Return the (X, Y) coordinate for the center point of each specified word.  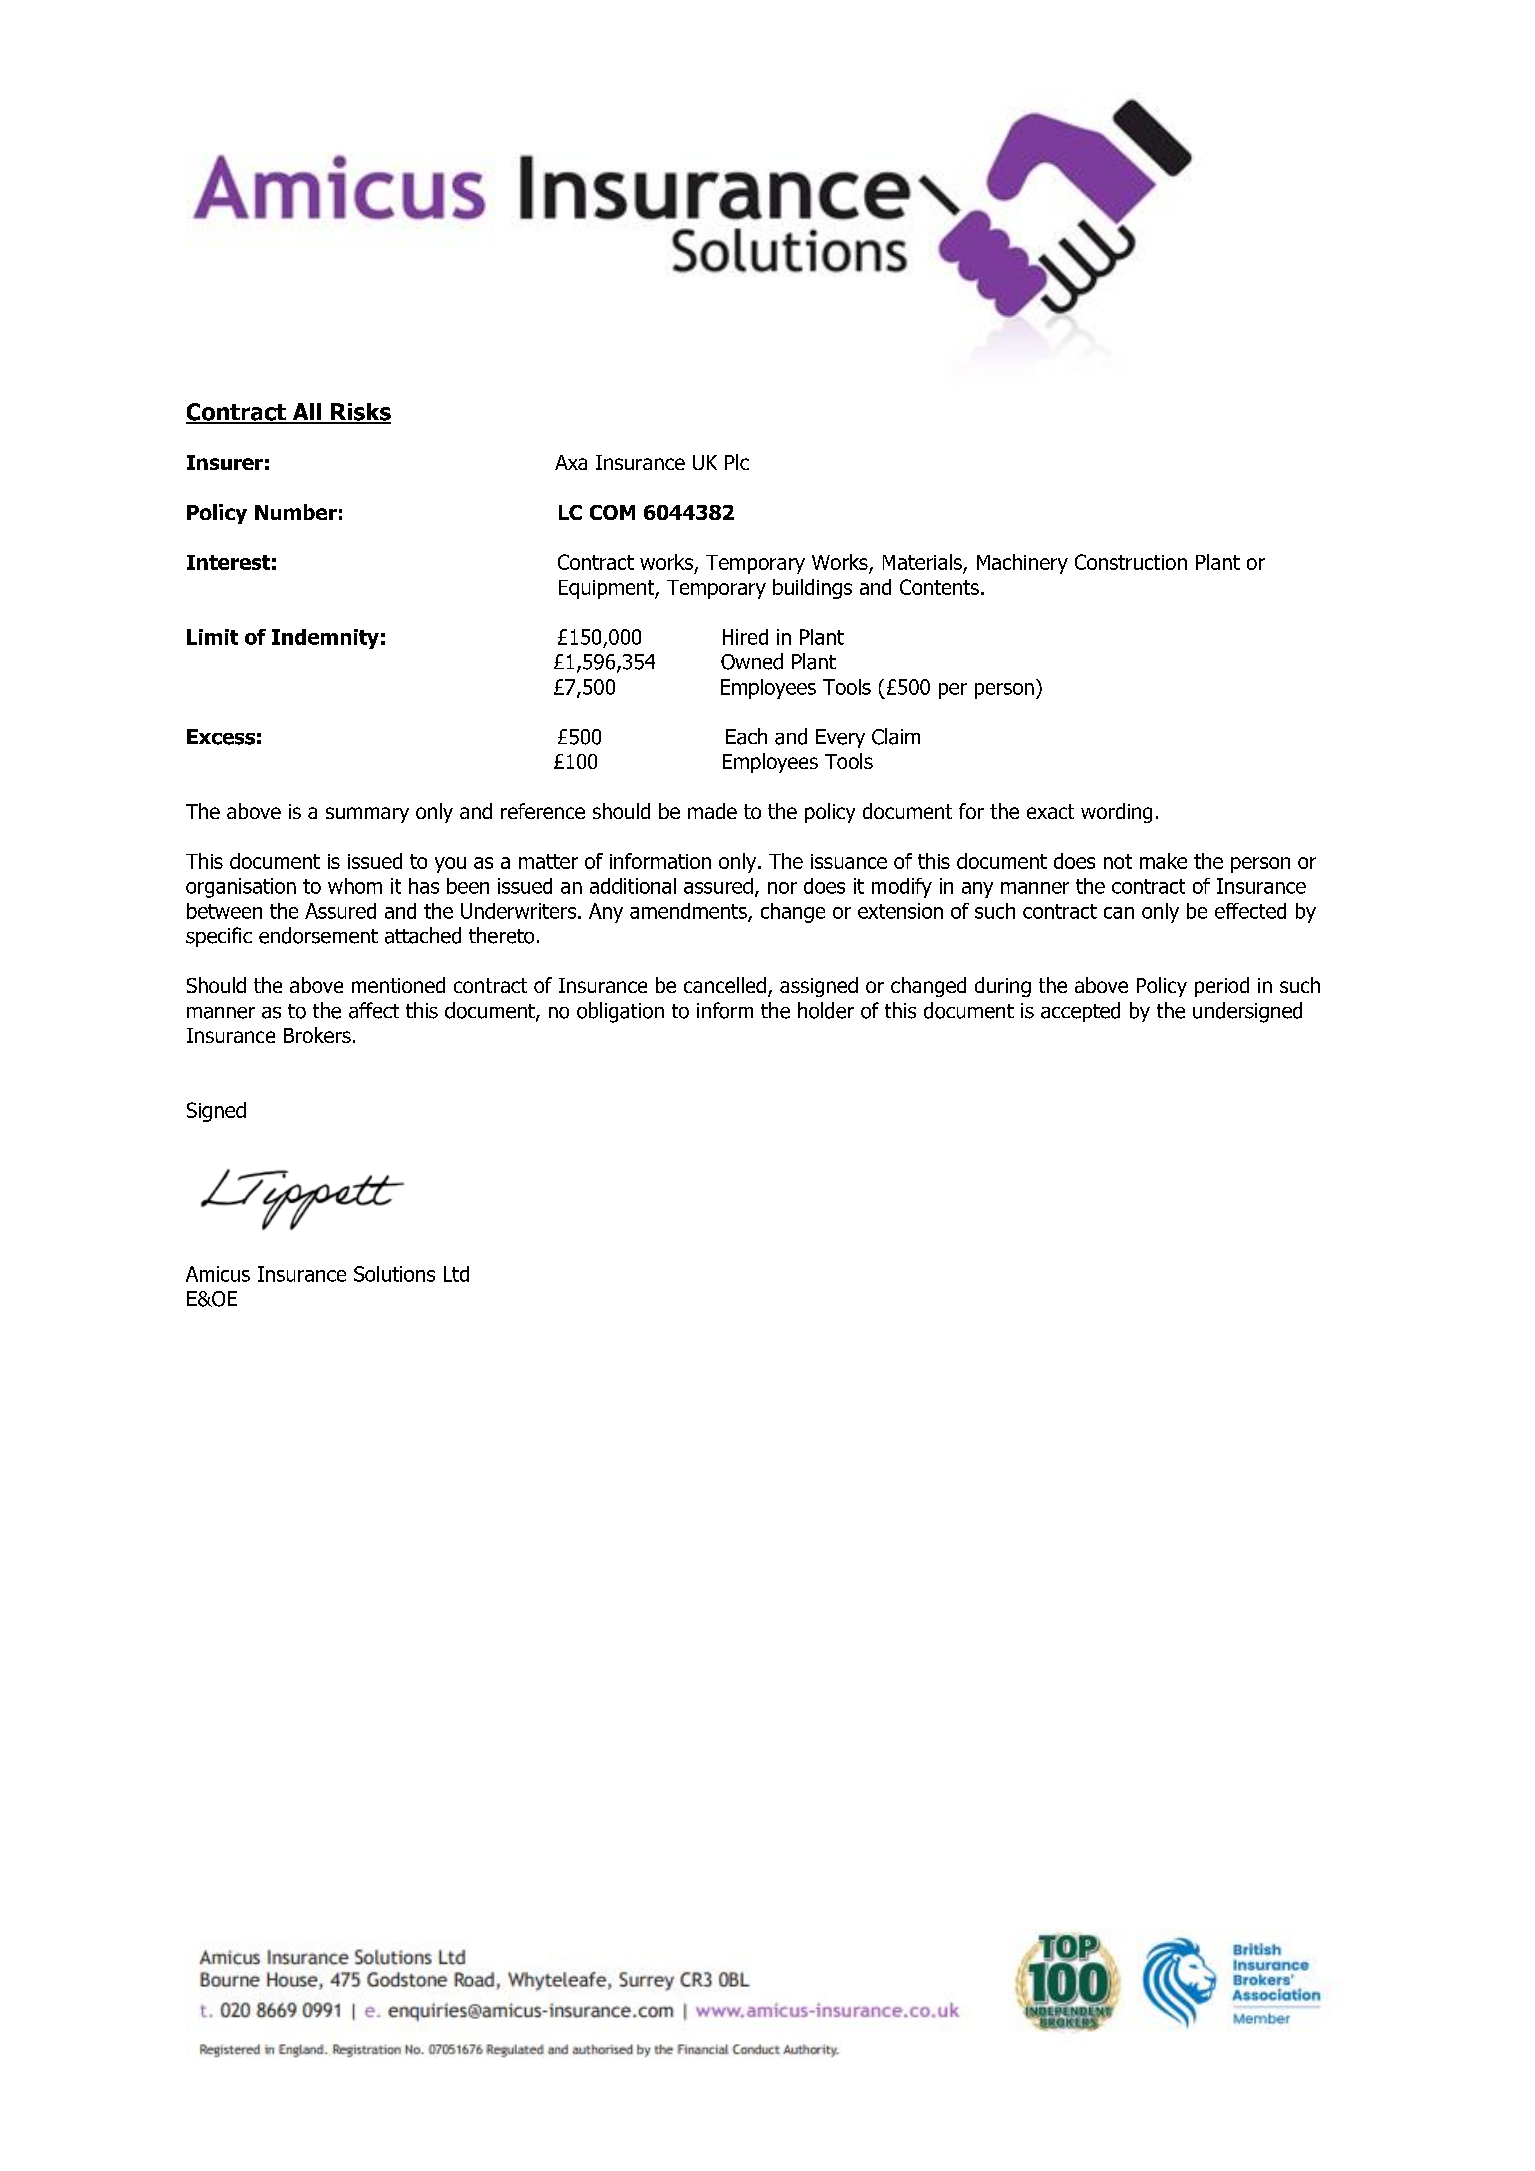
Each (746, 736)
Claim (896, 736)
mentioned (398, 985)
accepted (1080, 1012)
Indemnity (325, 639)
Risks (360, 413)
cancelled (725, 985)
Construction (1131, 562)
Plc (737, 462)
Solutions (394, 1274)
